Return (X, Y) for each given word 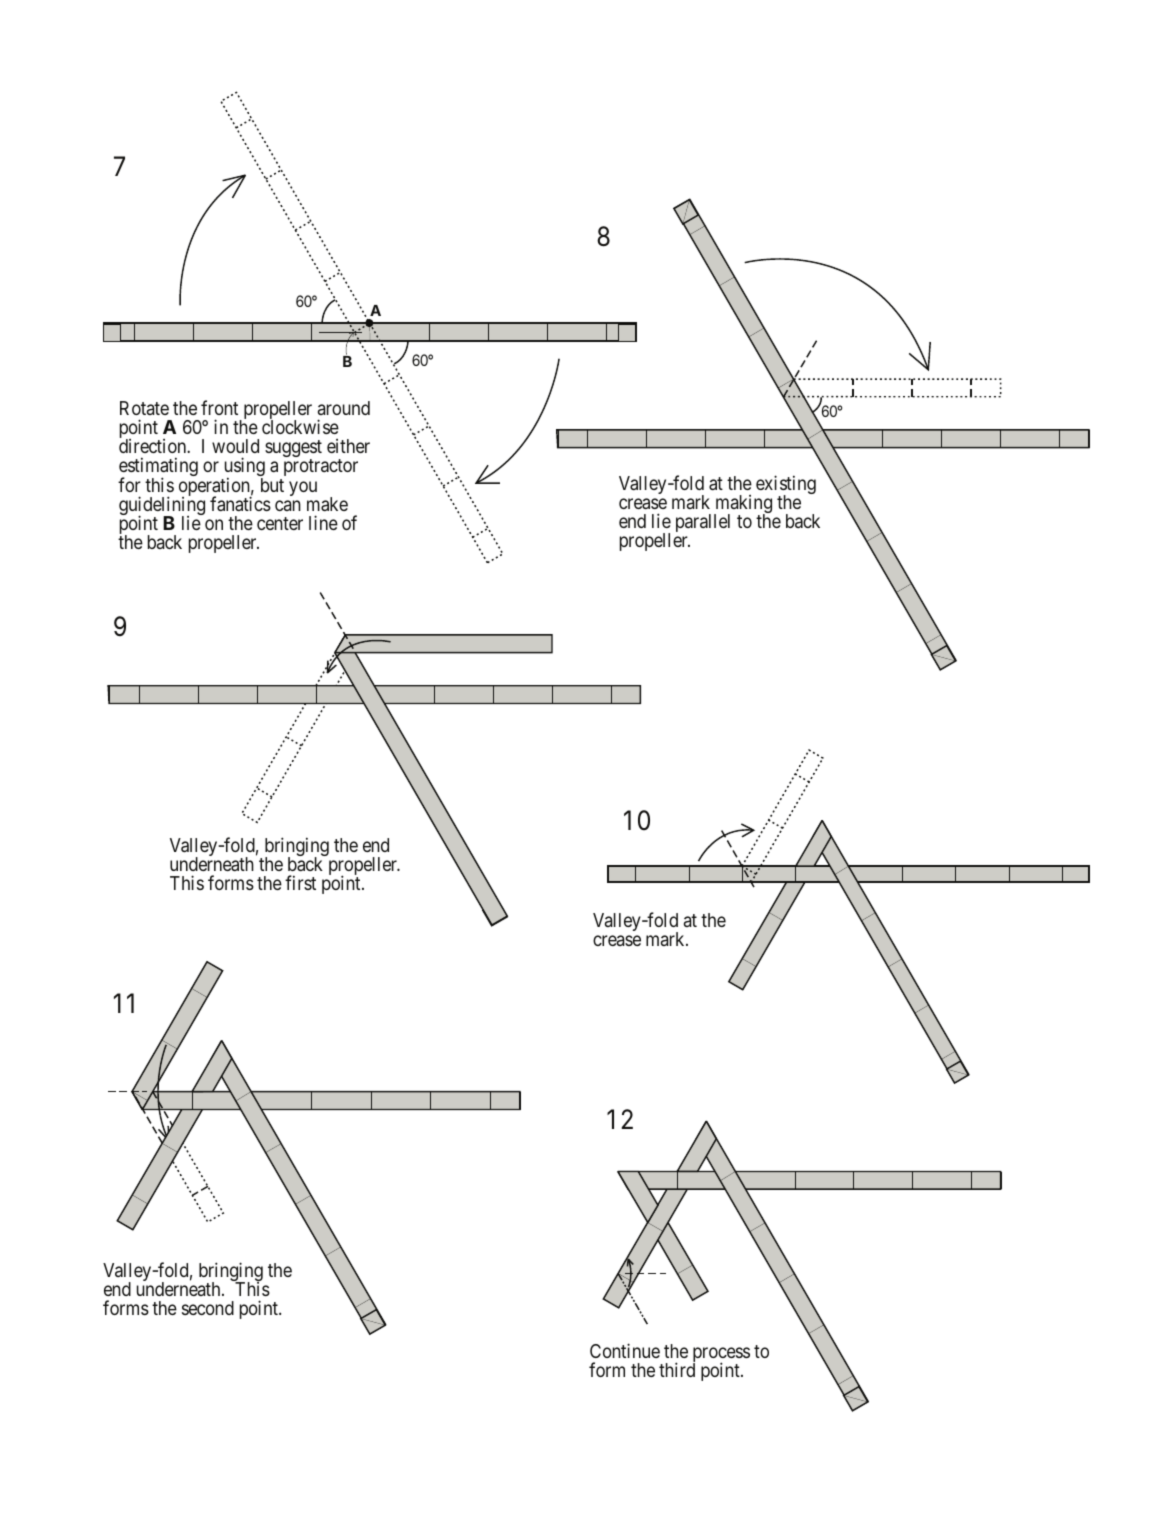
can (288, 505)
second (208, 1308)
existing (786, 486)
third (677, 1369)
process (721, 1356)
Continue (625, 1350)
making (743, 505)
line (323, 522)
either (348, 446)
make (327, 504)
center (280, 523)
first (300, 882)
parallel (703, 523)
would (235, 446)
